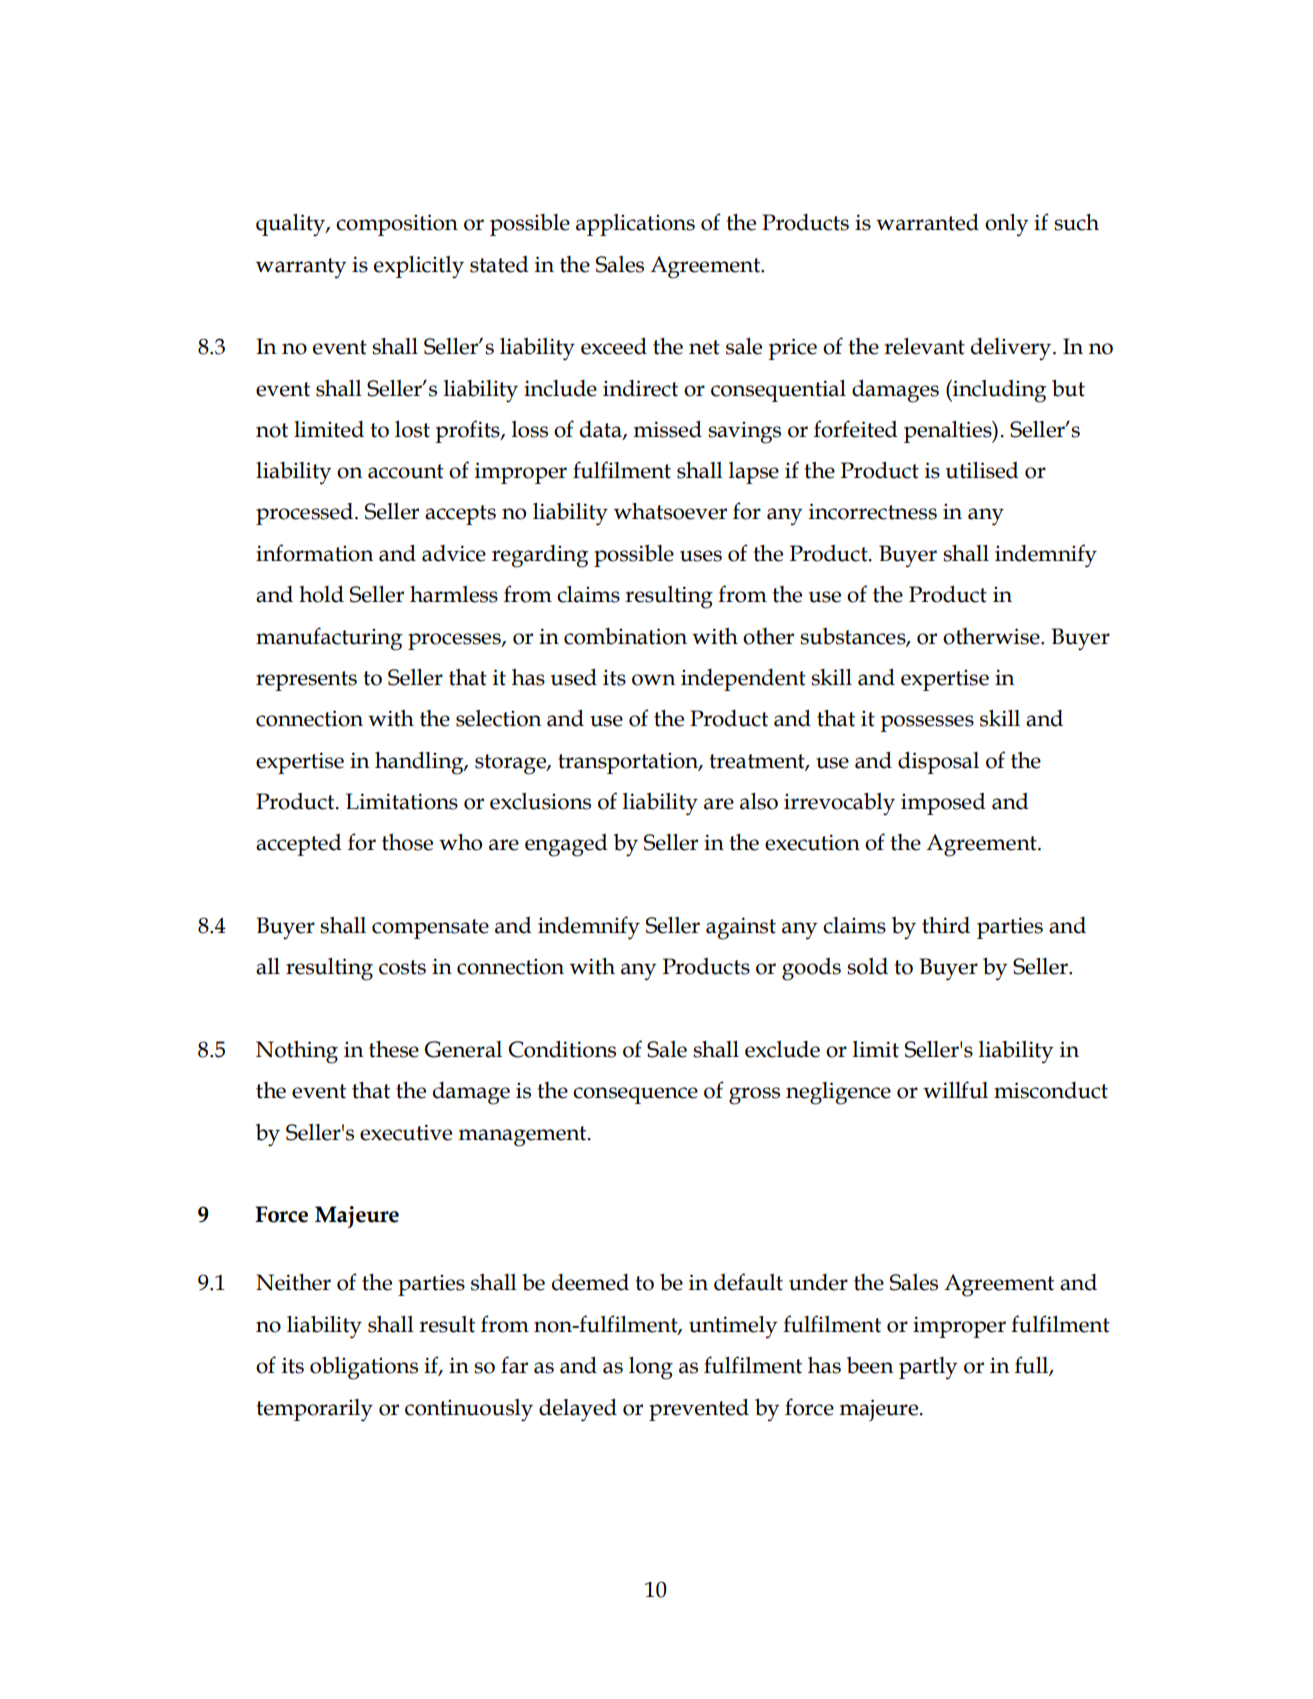 The height and width of the screenshot is (1699, 1313). Describe the element at coordinates (943, 804) in the screenshot. I see `imposed` at that location.
